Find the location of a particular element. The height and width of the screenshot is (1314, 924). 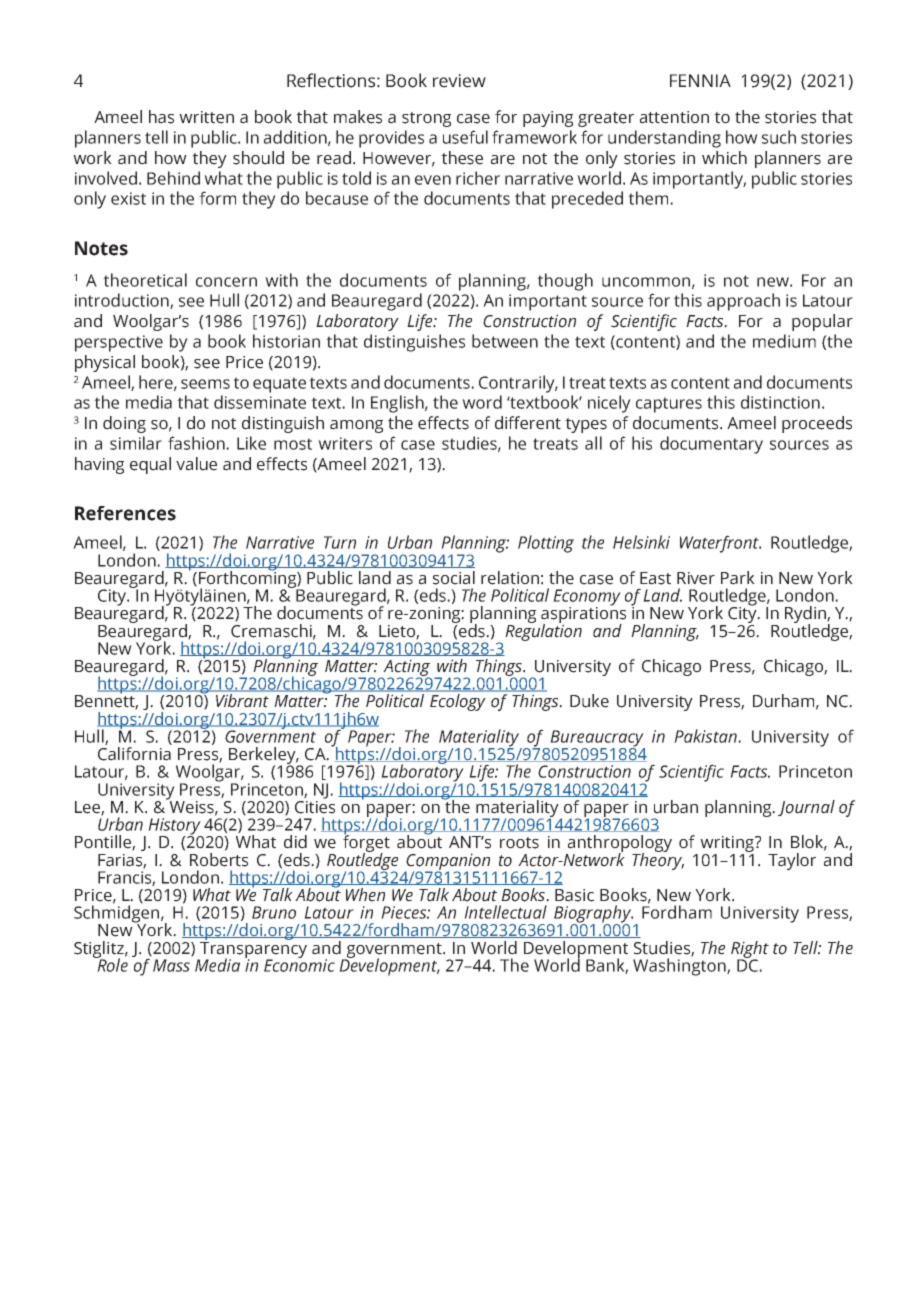

California is located at coordinates (134, 754).
